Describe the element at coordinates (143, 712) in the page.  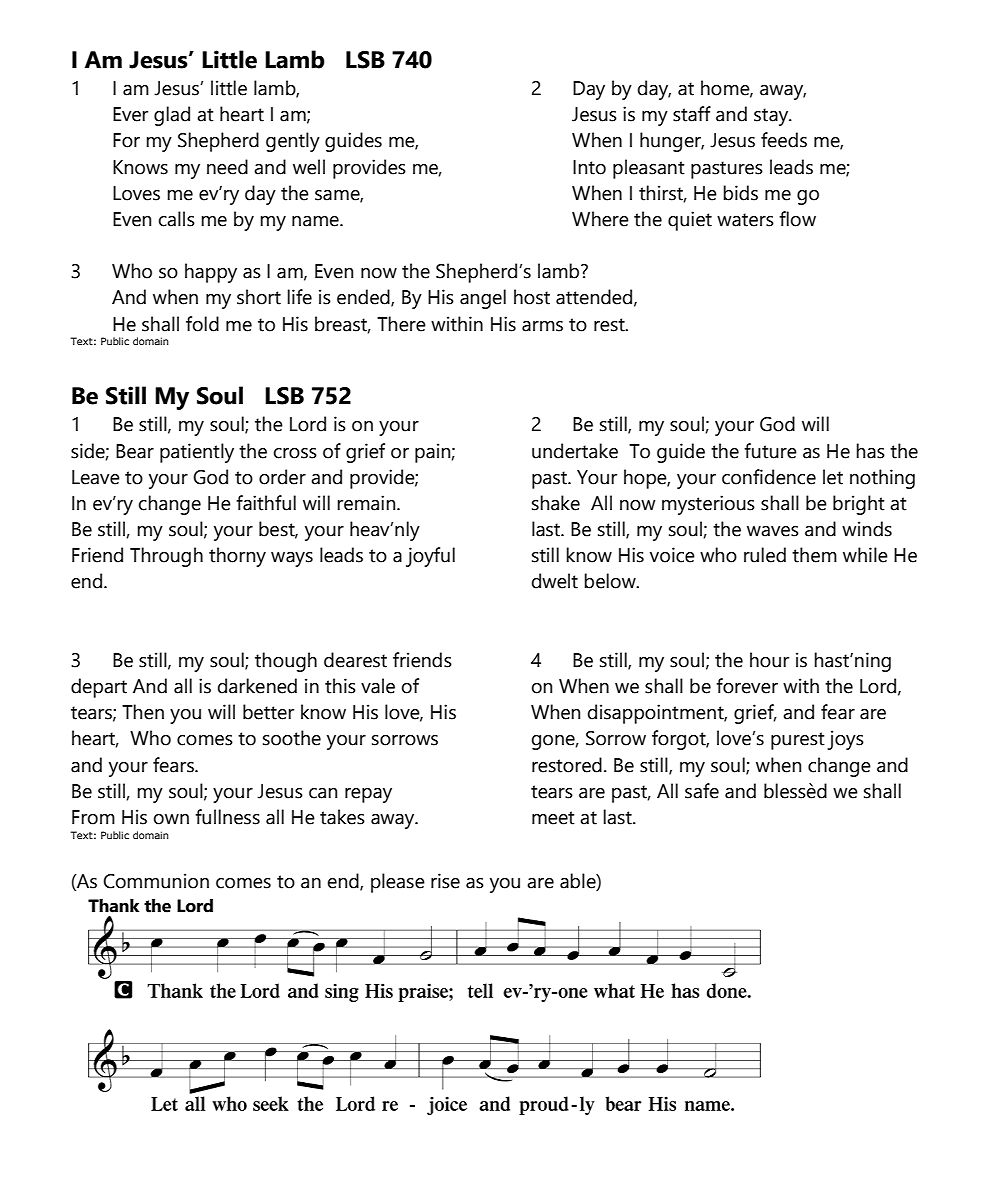
I see `Then` at that location.
